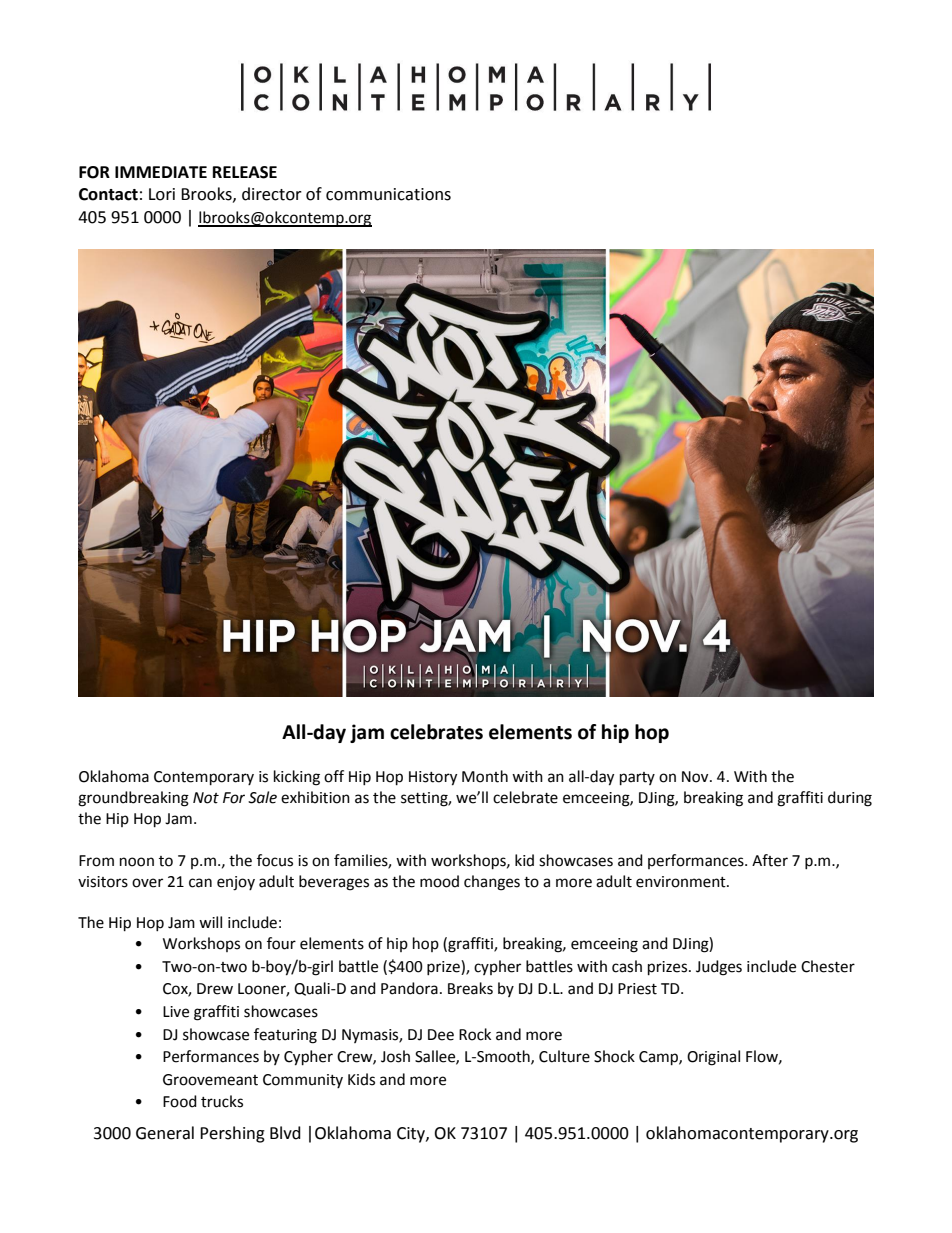 Image resolution: width=952 pixels, height=1233 pixels. I want to click on Food, so click(180, 1101).
